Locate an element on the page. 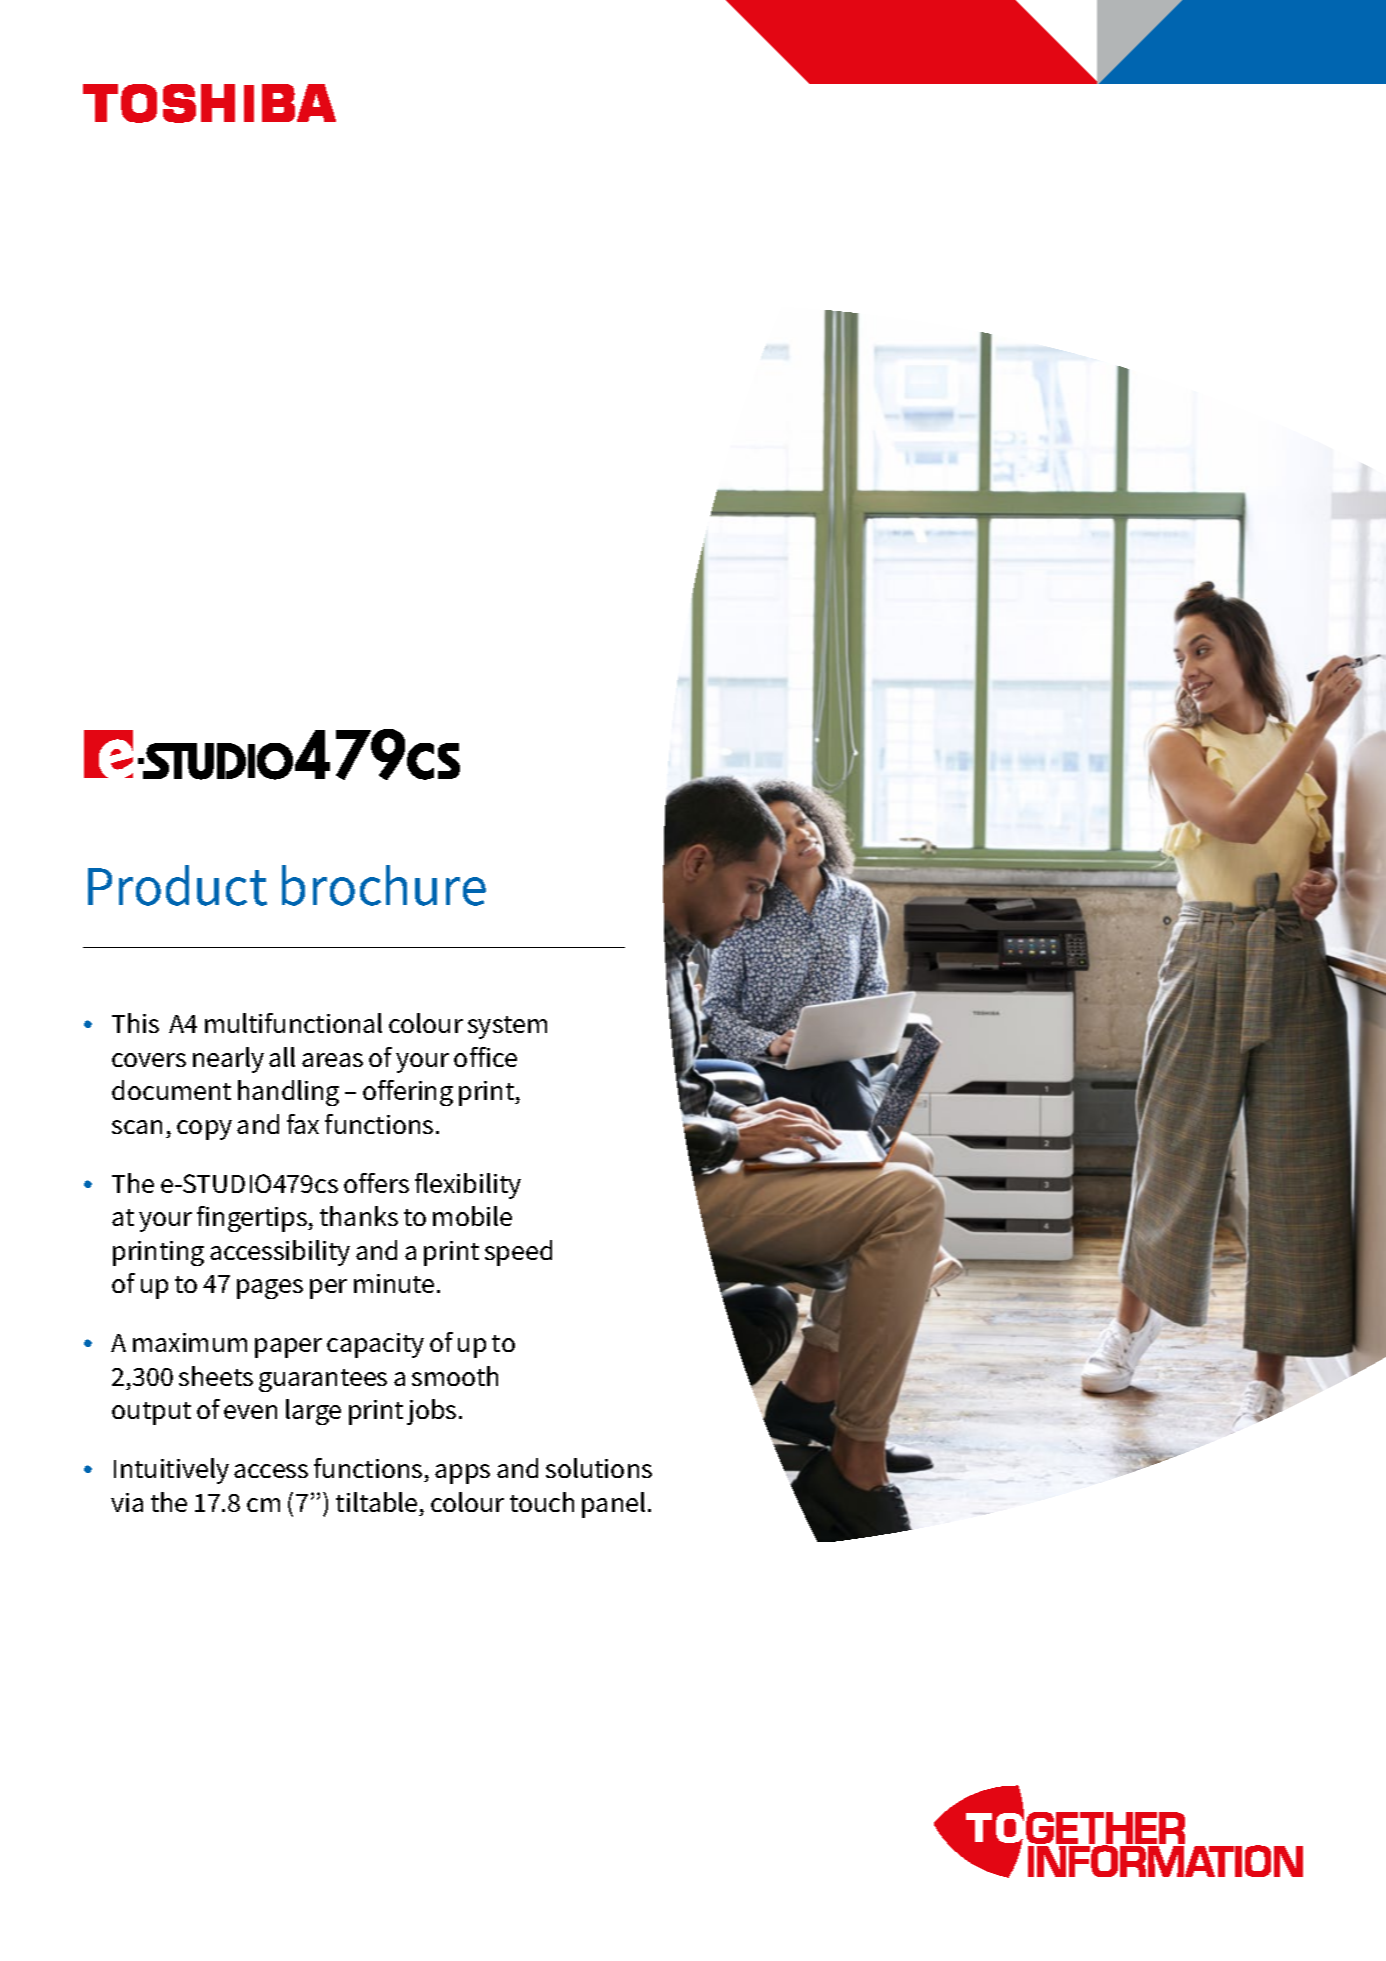 This image has width=1386, height=1961. system is located at coordinates (507, 1027).
